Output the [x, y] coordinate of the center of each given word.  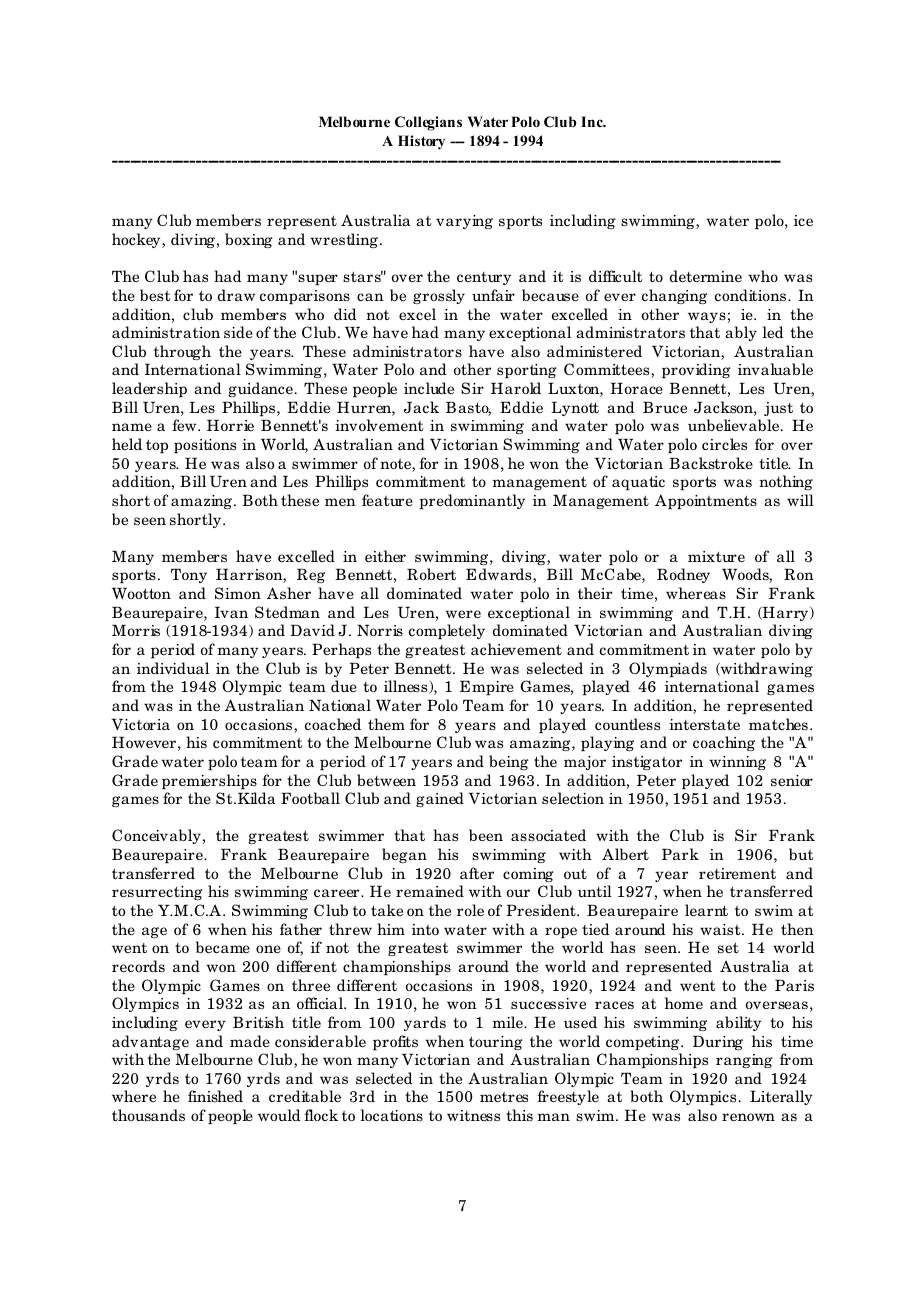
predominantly [472, 501]
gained [440, 799]
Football [310, 798]
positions [205, 446]
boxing [249, 240]
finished [215, 1096]
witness [473, 1115]
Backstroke [711, 463]
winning [737, 763]
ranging [744, 1061]
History [421, 142]
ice [803, 220]
